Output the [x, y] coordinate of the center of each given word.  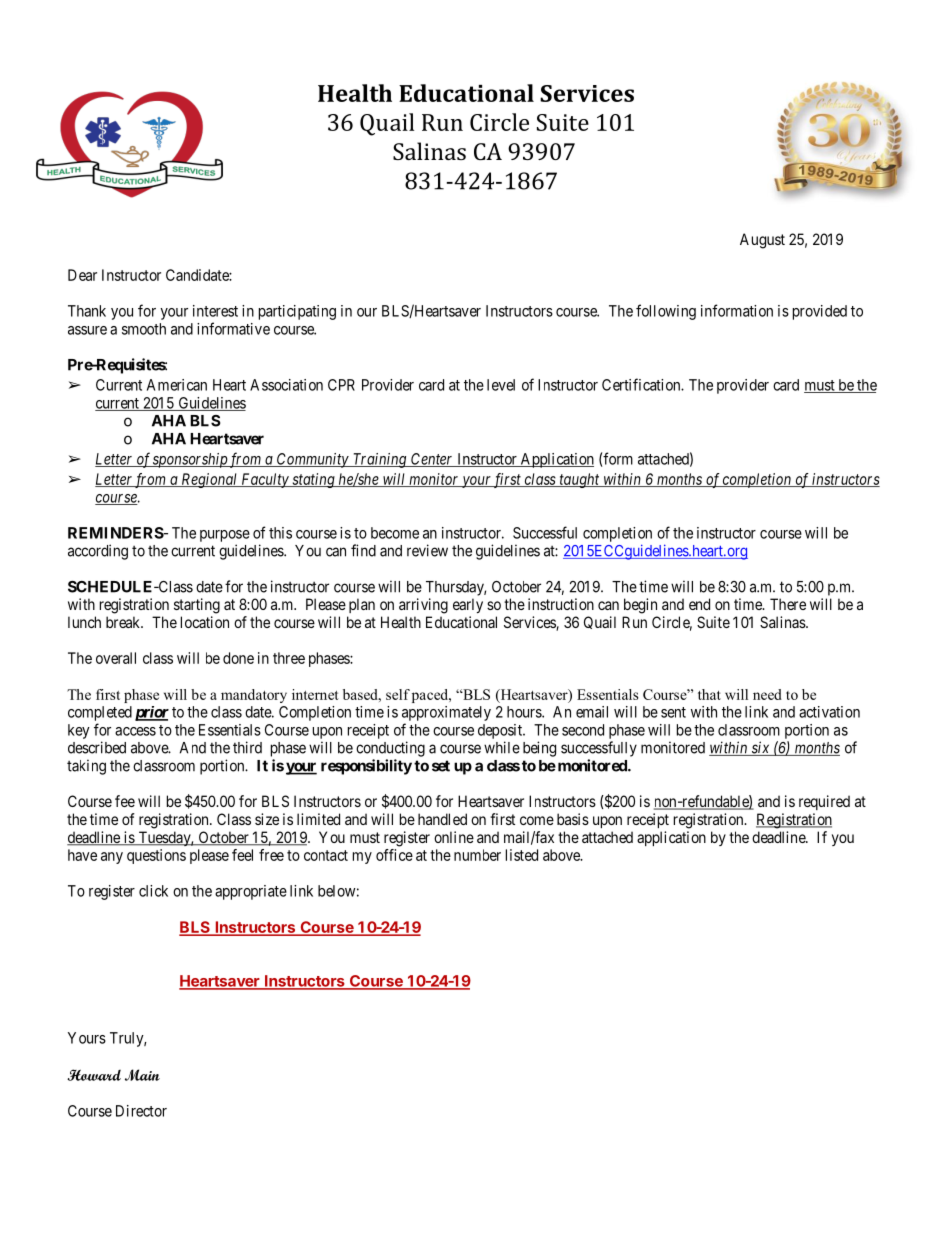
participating [297, 312]
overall [116, 658]
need [767, 694]
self [398, 694]
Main [142, 1075]
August [762, 241]
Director [141, 1111]
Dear [82, 275]
